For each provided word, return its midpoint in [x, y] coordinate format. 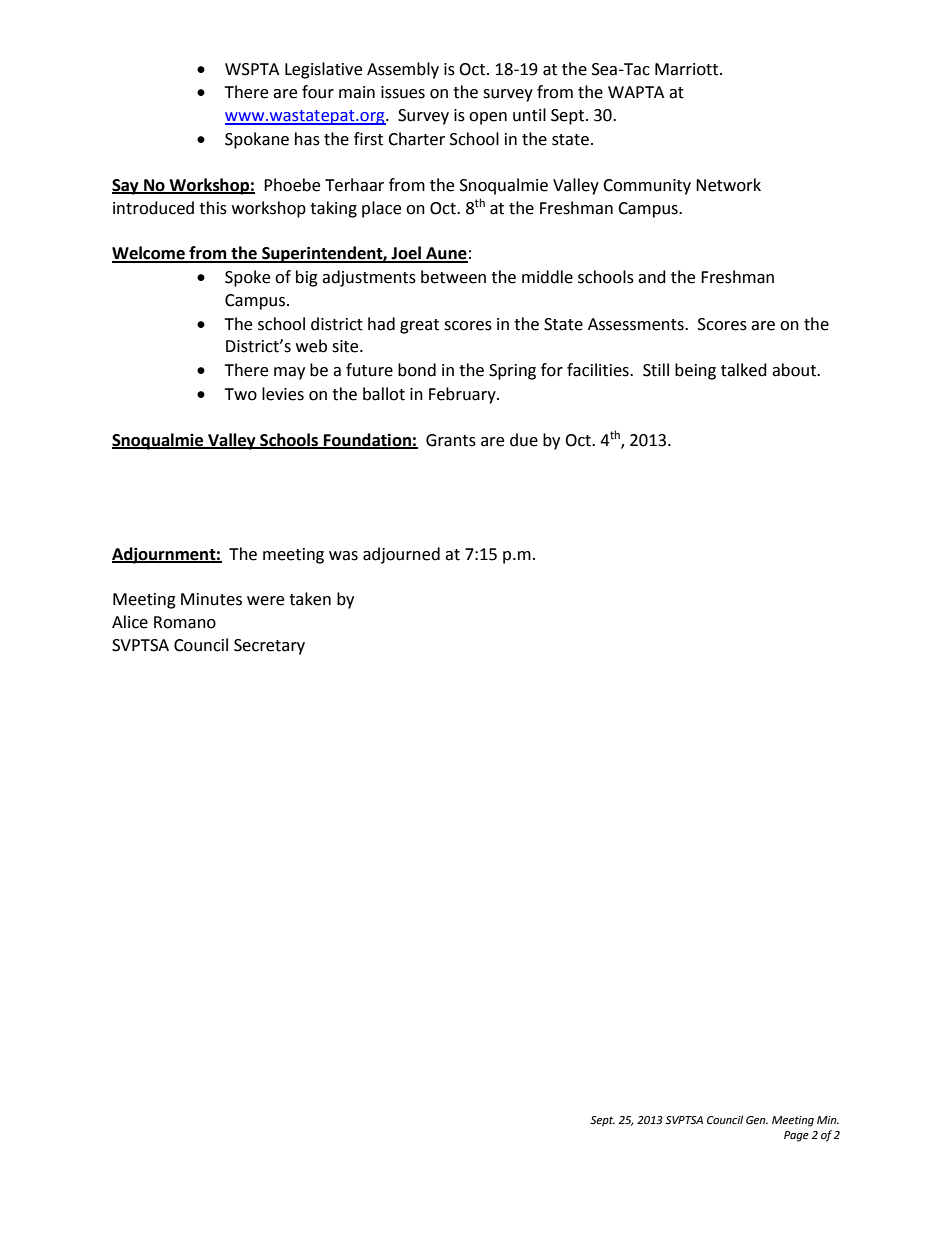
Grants [451, 440]
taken [310, 599]
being [695, 371]
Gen [757, 1120]
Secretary [269, 647]
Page [796, 1136]
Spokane [257, 140]
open [488, 118]
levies [283, 394]
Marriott [688, 69]
